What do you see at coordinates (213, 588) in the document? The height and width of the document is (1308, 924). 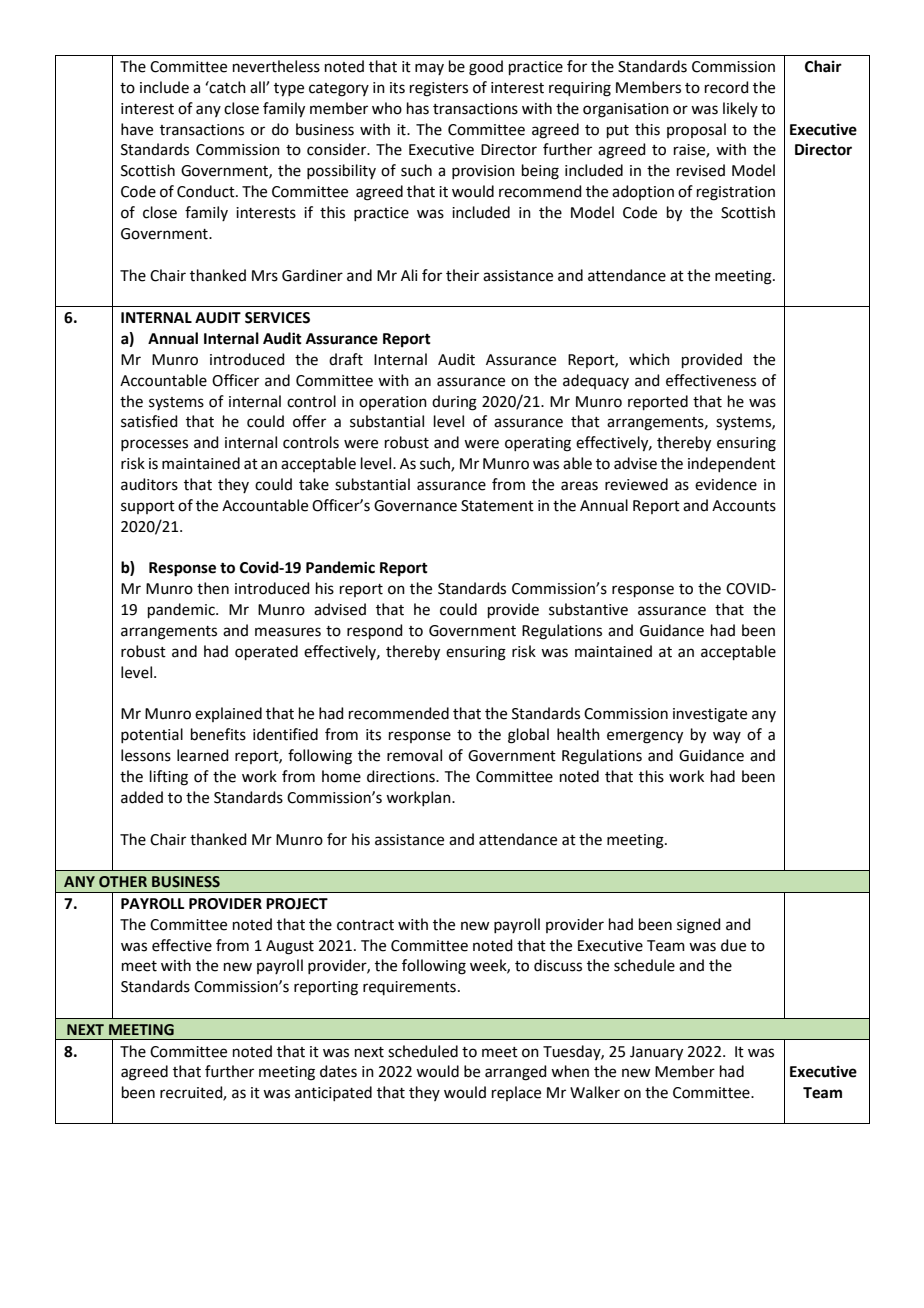 I see `then` at bounding box center [213, 588].
